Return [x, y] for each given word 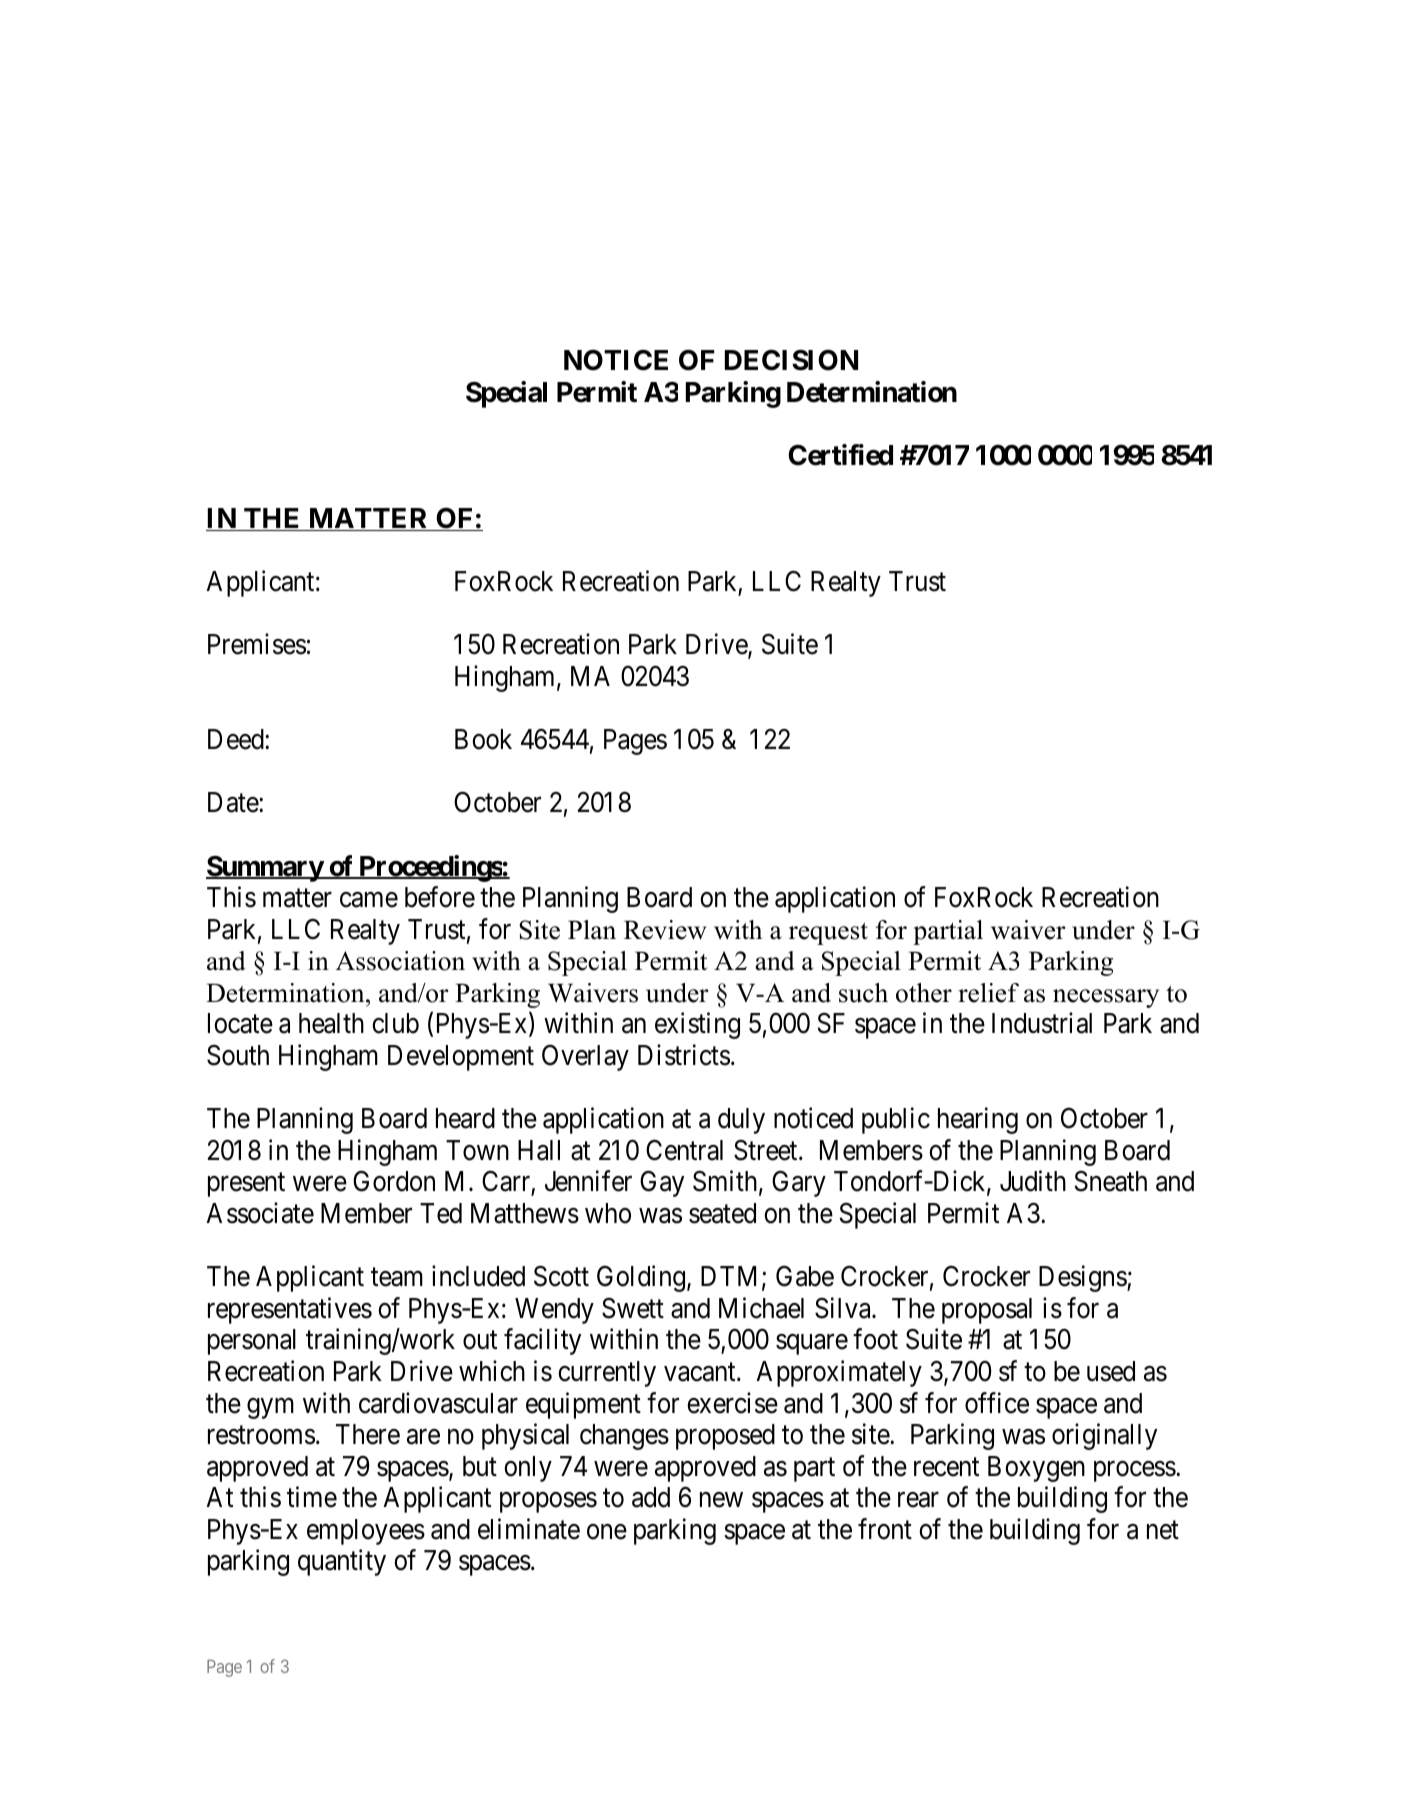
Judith [1033, 1181]
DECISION [791, 360]
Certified [840, 455]
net [1163, 1530]
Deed [237, 739]
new [721, 1500]
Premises [257, 644]
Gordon [394, 1181]
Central [684, 1150]
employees [366, 1532]
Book [483, 739]
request [828, 934]
